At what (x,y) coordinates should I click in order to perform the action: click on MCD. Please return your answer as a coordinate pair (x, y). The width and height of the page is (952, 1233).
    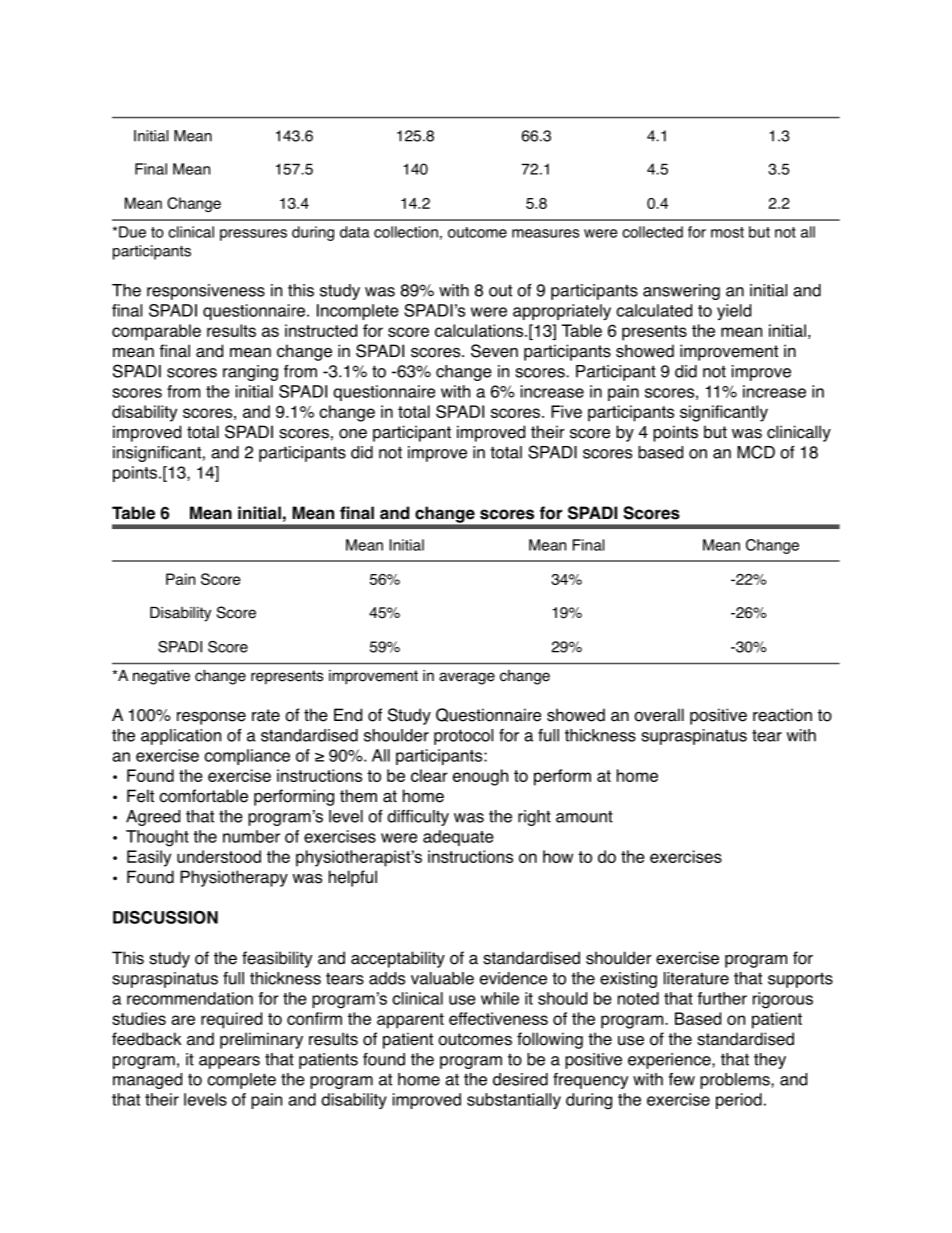
    Looking at the image, I should click on (756, 452).
